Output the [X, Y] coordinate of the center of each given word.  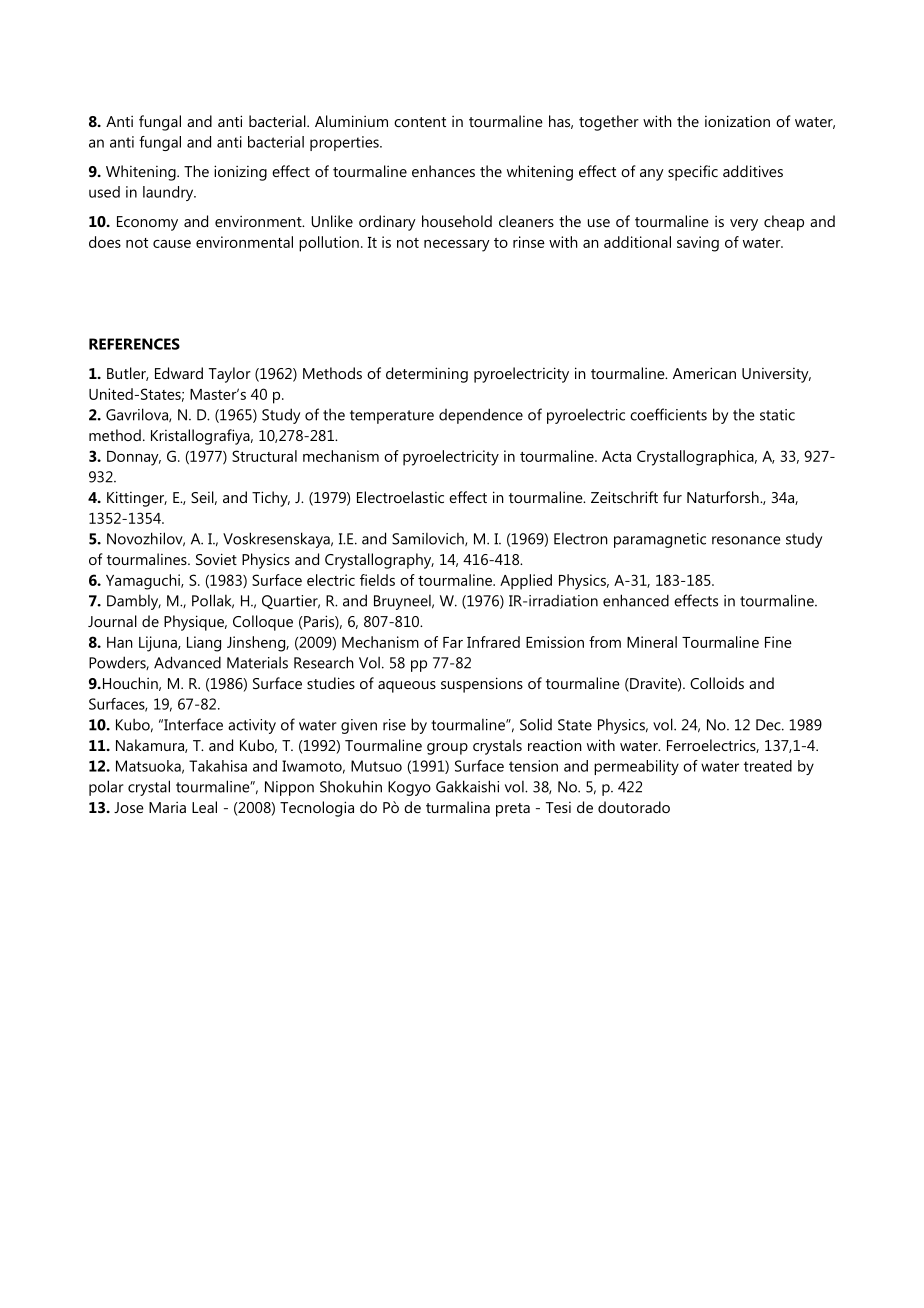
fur [672, 497]
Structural [264, 456]
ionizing [240, 173]
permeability [636, 767]
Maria [167, 807]
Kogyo [409, 788]
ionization [737, 121]
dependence [481, 416]
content [420, 122]
